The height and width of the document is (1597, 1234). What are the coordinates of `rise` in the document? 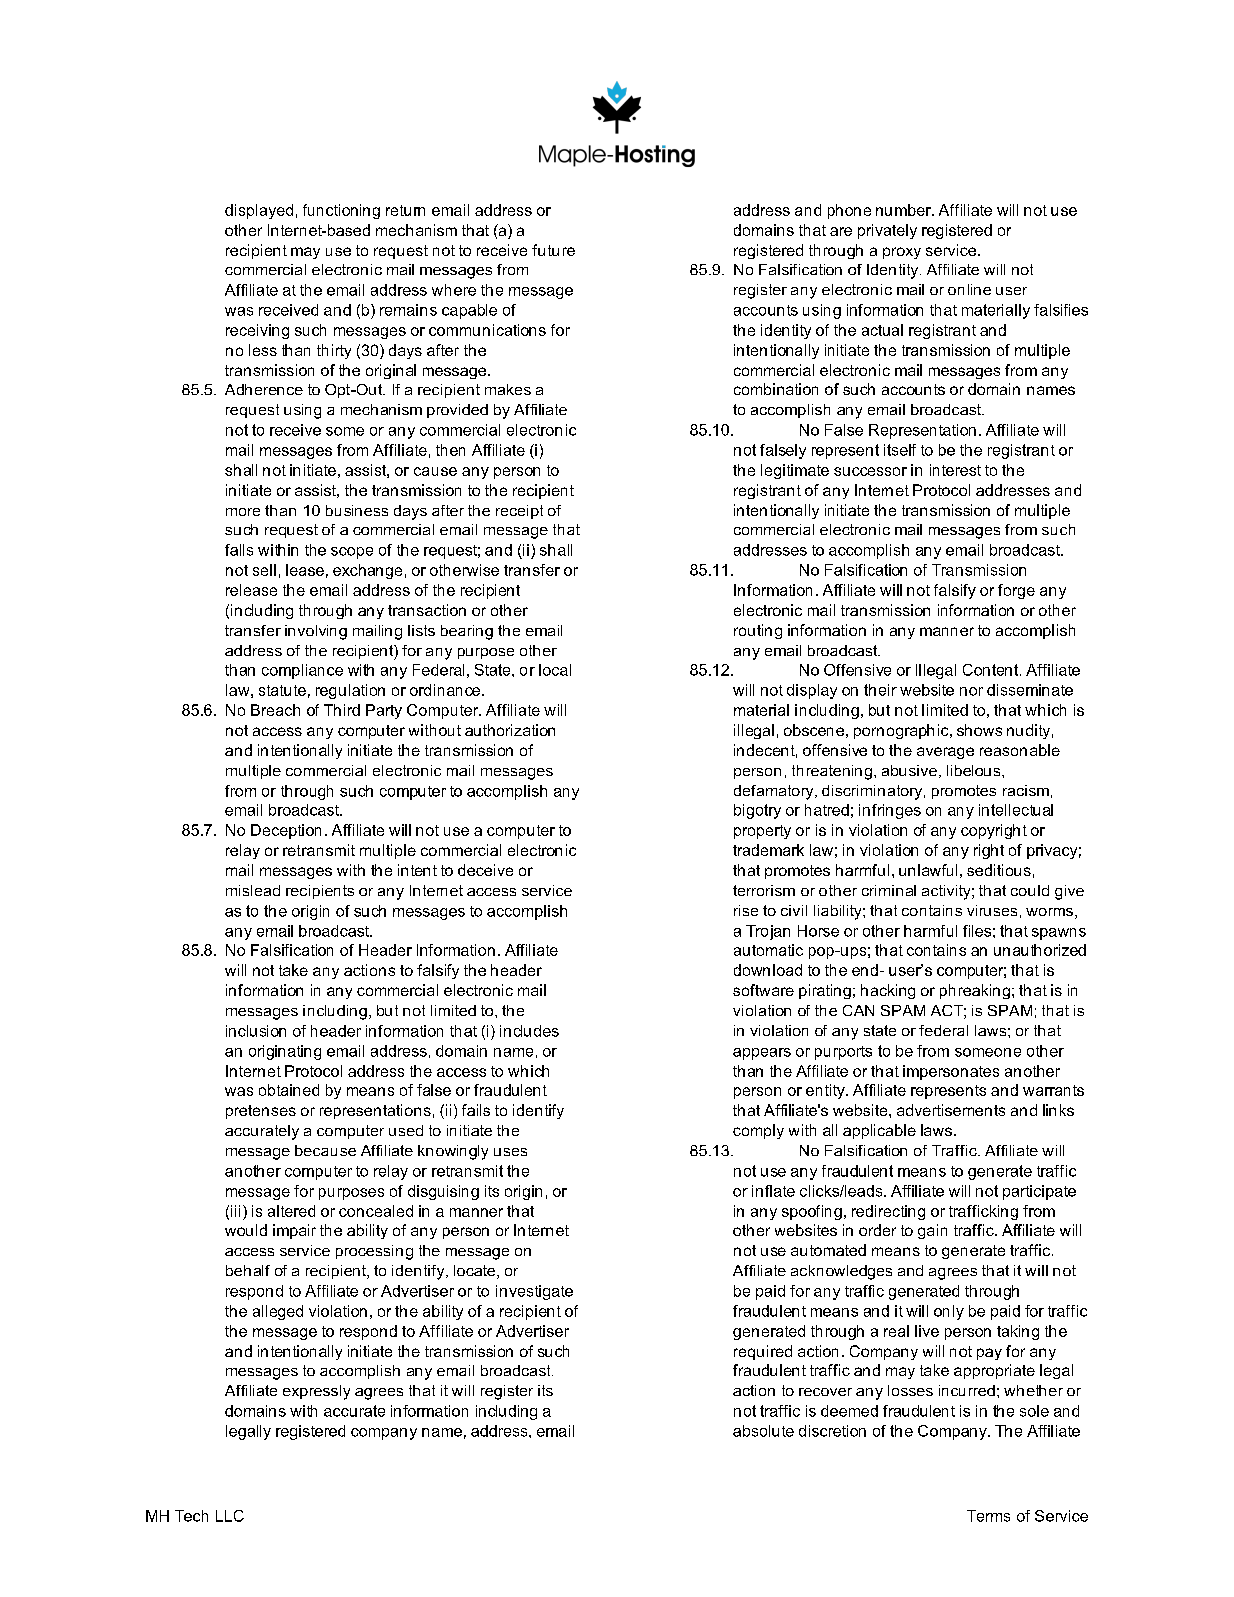 It's located at (746, 910).
